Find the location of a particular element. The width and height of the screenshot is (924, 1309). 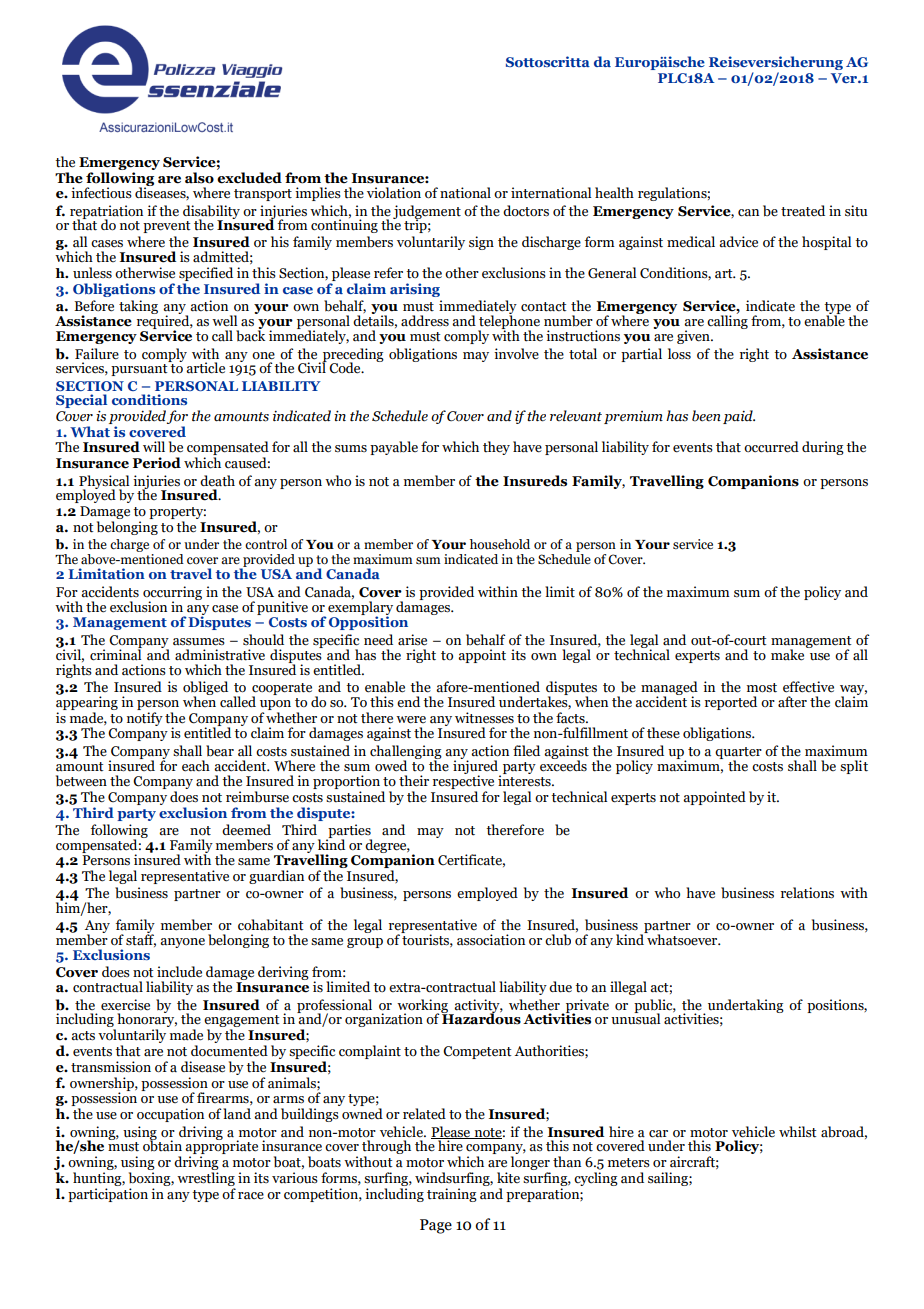

judgement is located at coordinates (427, 213).
